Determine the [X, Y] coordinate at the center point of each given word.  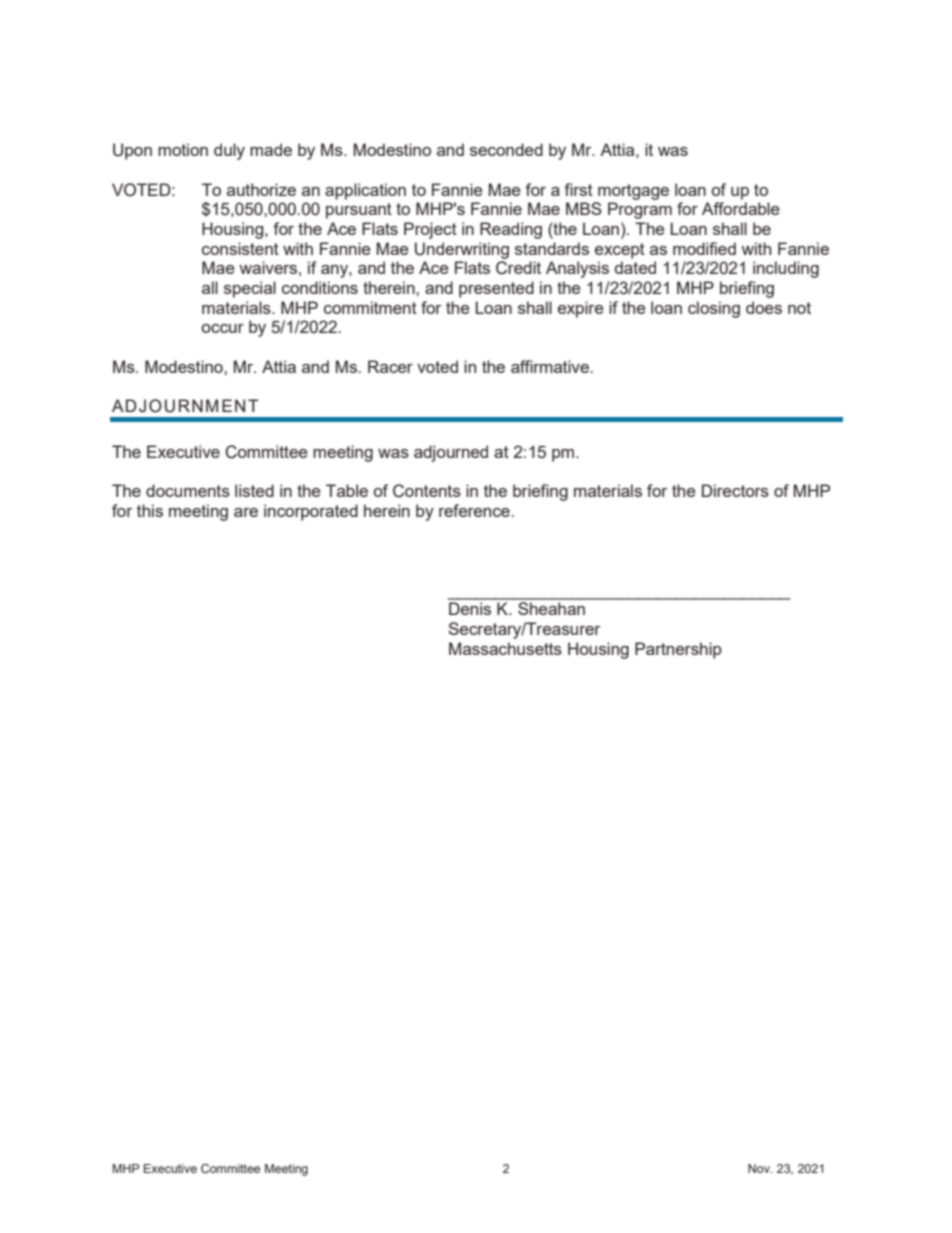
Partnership [678, 650]
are [246, 512]
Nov [760, 1168]
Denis [470, 608]
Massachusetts [505, 648]
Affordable [741, 208]
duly [229, 151]
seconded [506, 149]
